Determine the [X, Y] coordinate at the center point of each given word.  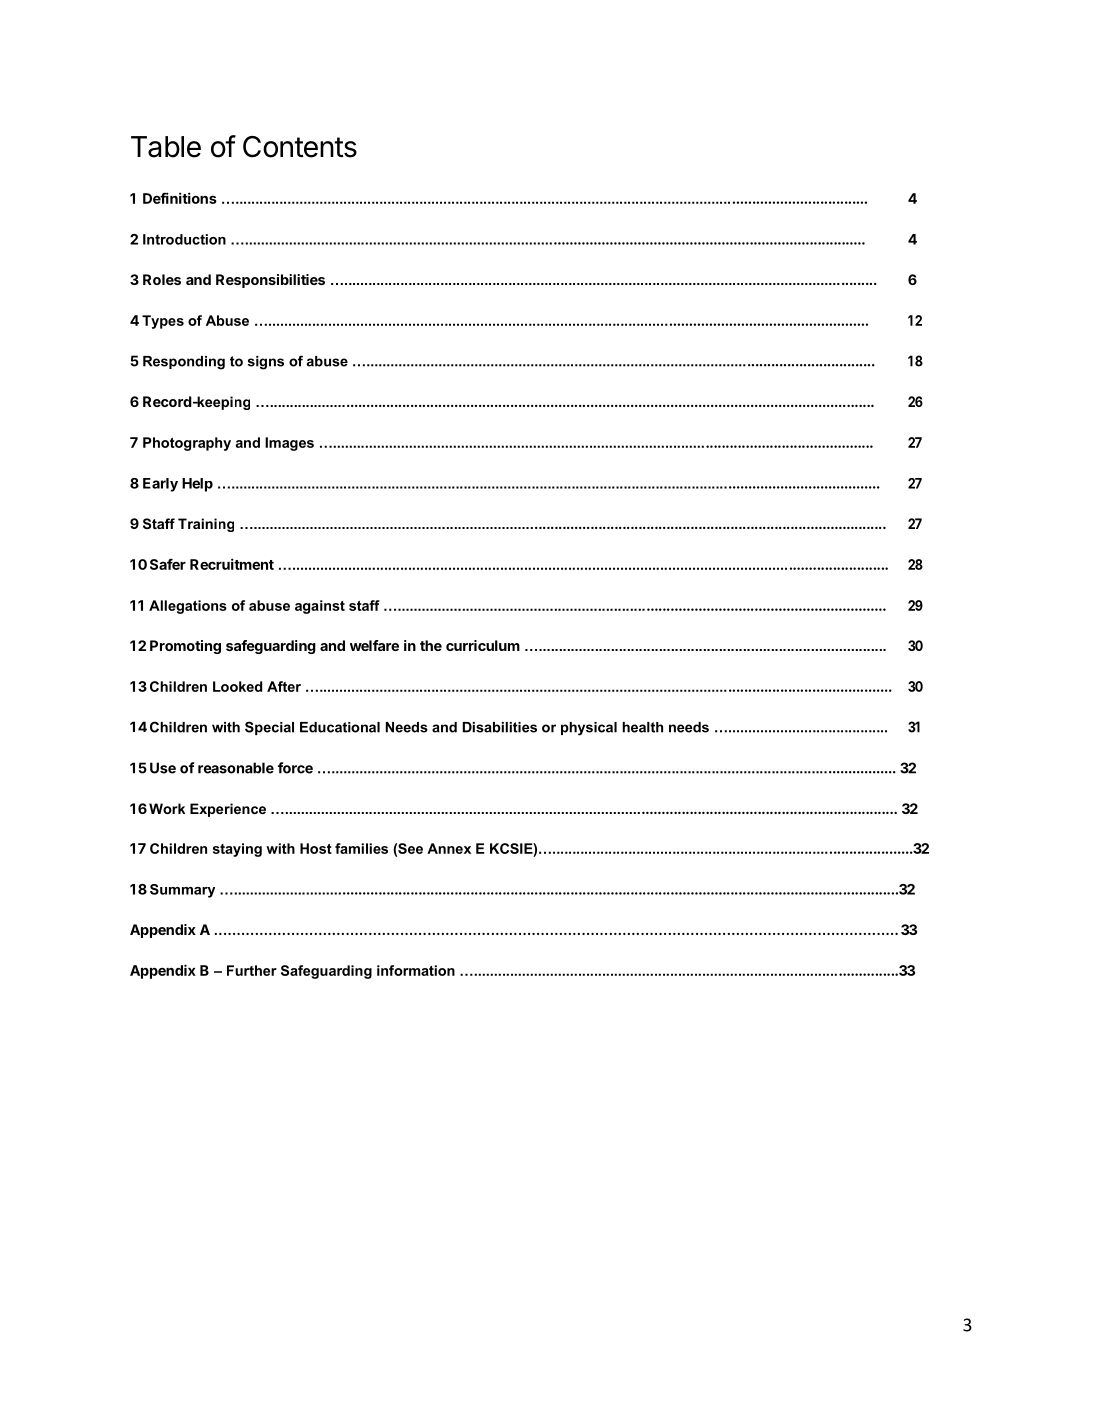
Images [289, 444]
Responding [184, 363]
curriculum [483, 645]
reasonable [236, 768]
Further [252, 970]
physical [589, 729]
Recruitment [232, 564]
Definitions [180, 198]
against [320, 607]
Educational [340, 727]
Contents [300, 147]
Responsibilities [270, 281]
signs [265, 363]
